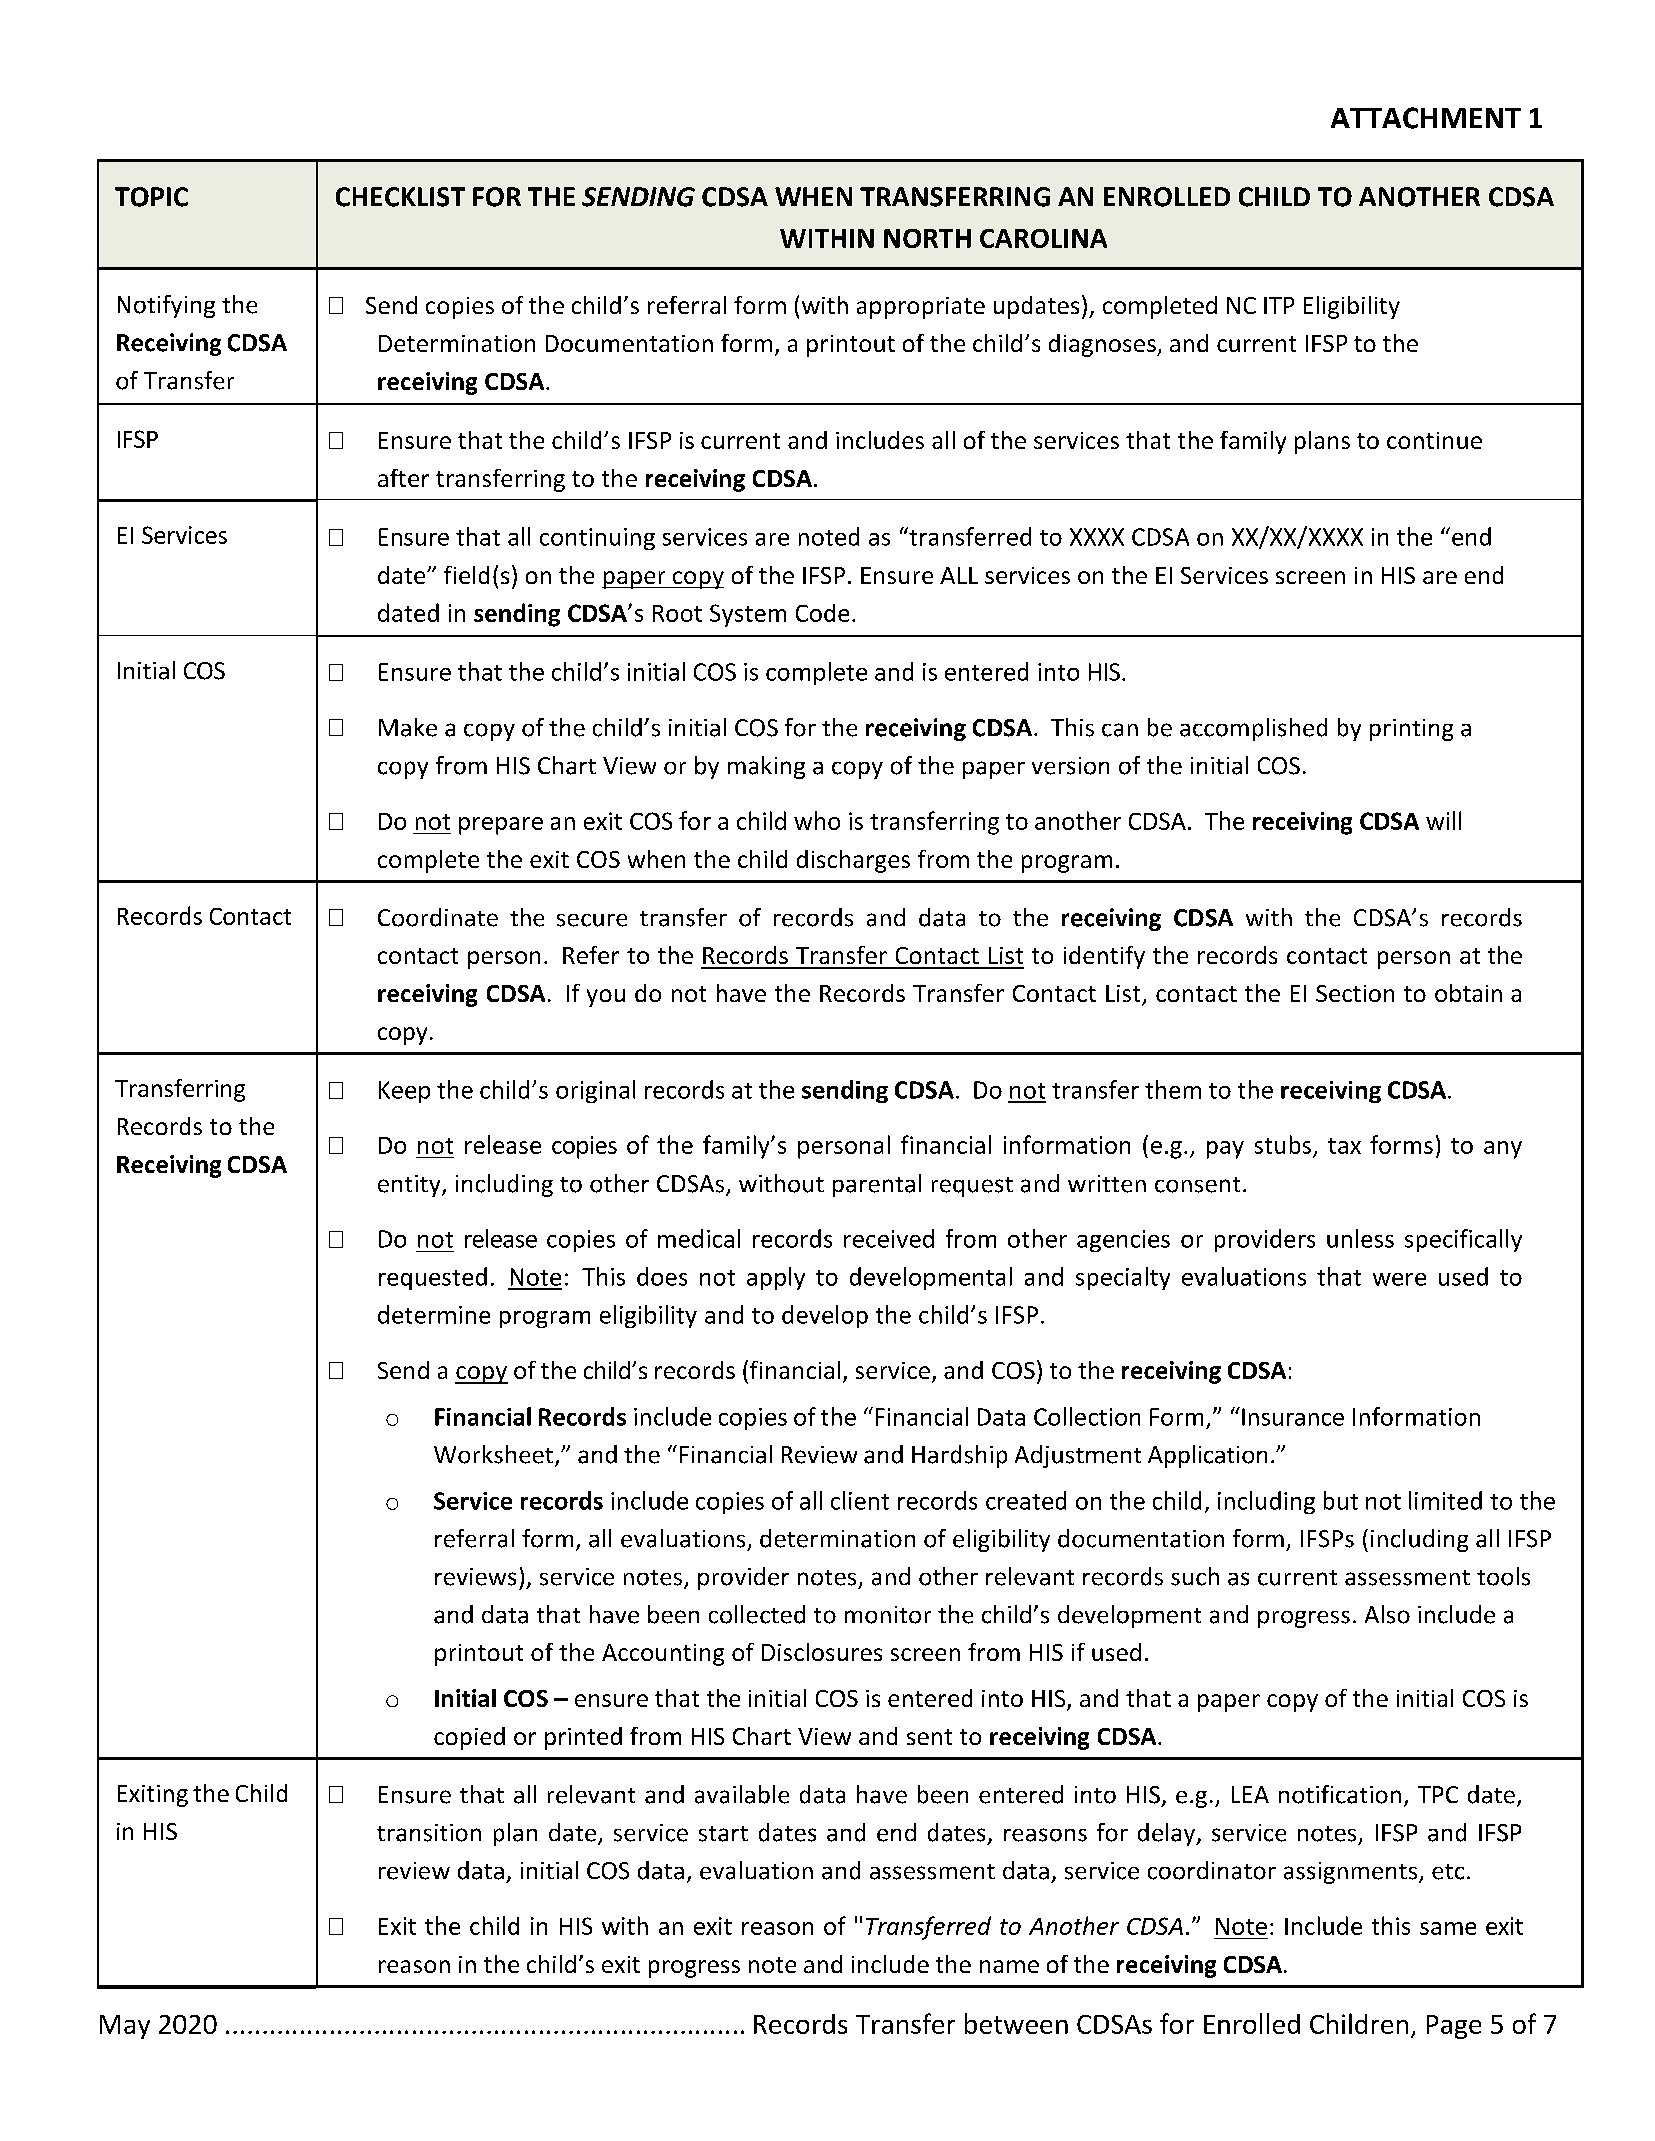 The image size is (1655, 2141). What do you see at coordinates (877, 1185) in the image?
I see `parental` at bounding box center [877, 1185].
